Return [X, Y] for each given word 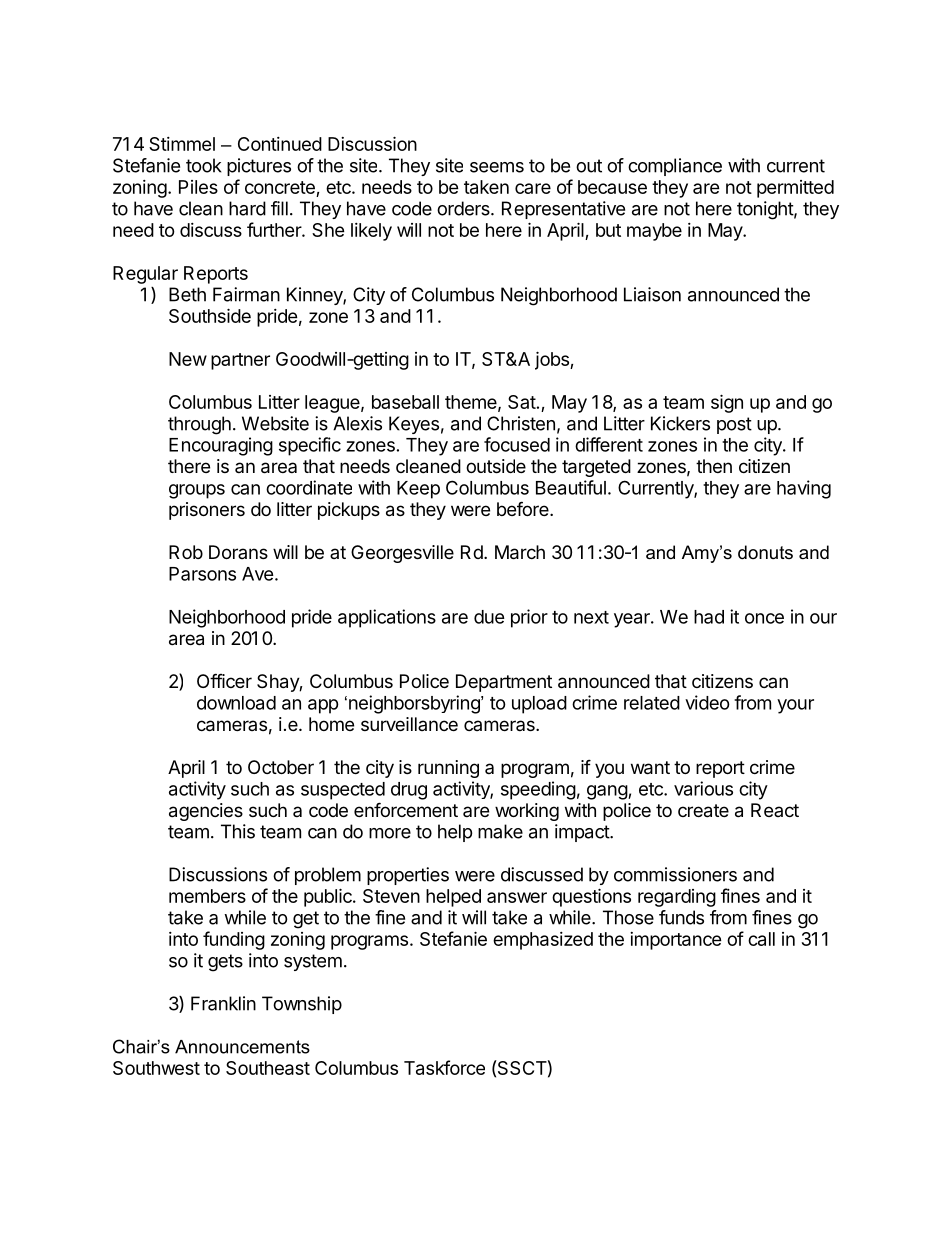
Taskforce [444, 1067]
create [703, 811]
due [489, 617]
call [761, 939]
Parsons [202, 574]
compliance [675, 167]
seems [497, 167]
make [500, 831]
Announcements [242, 1047]
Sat [522, 402]
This [238, 831]
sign [727, 403]
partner [240, 361]
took [204, 165]
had [709, 617]
